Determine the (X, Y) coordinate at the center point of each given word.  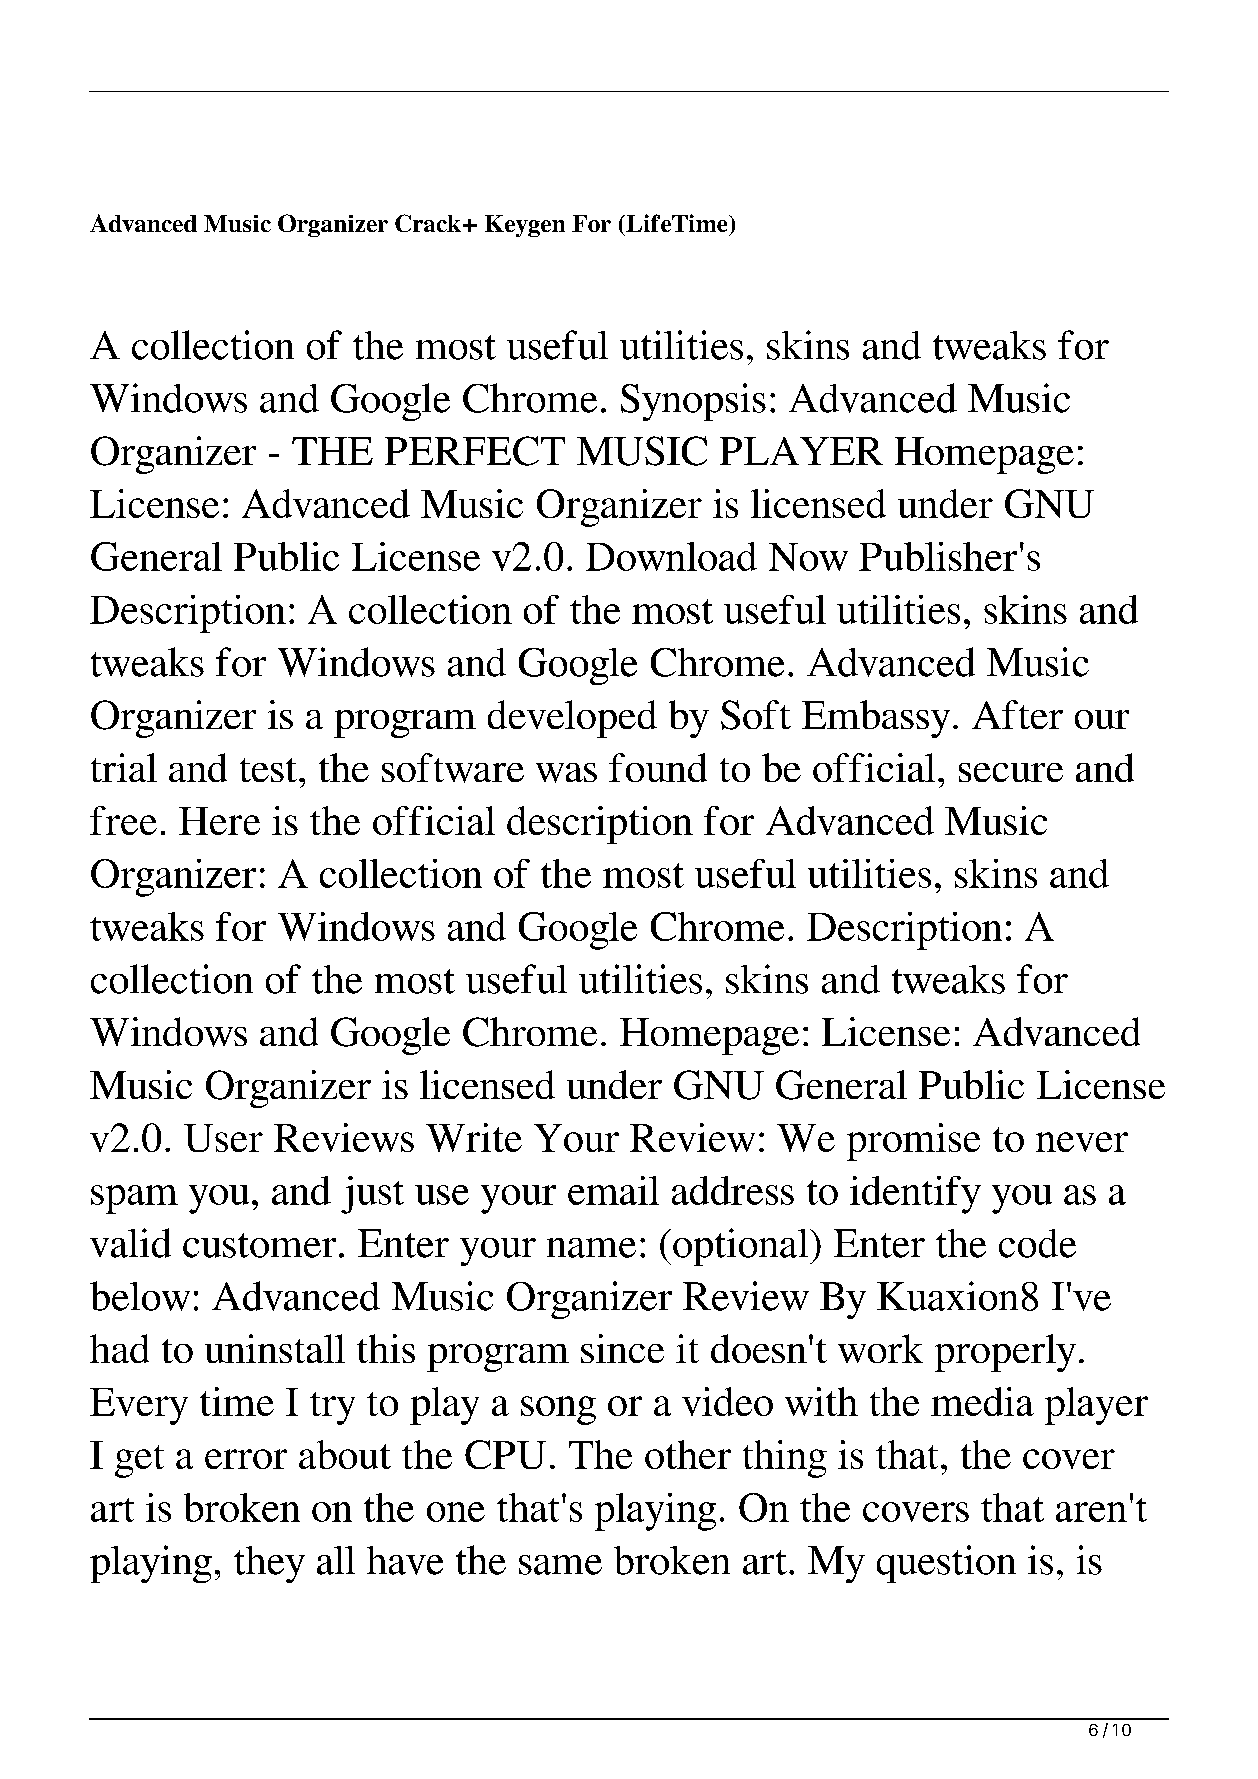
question (946, 1564)
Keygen (525, 226)
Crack (428, 223)
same (560, 1565)
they (269, 1564)
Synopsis (693, 402)
